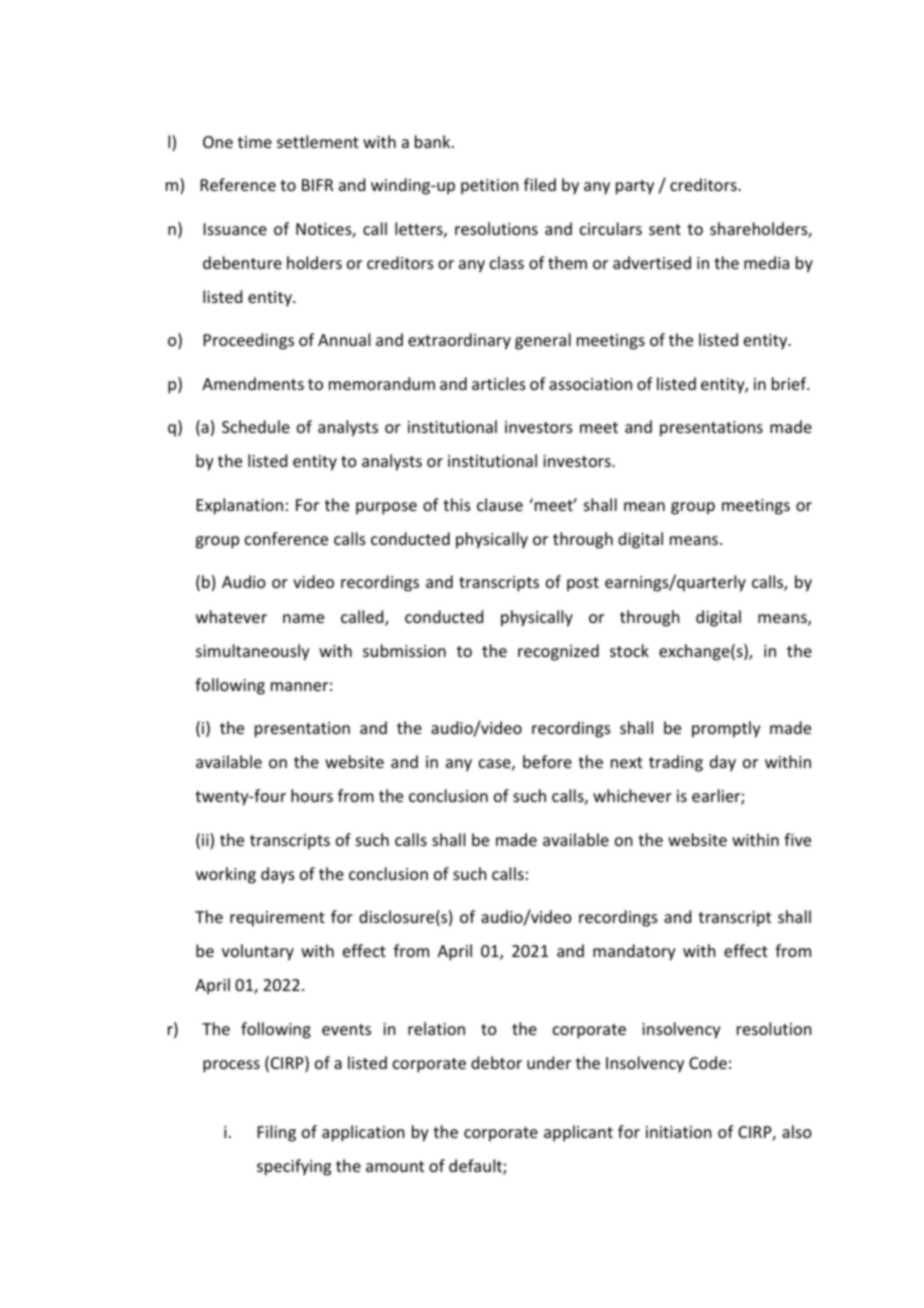 The image size is (924, 1308). What do you see at coordinates (635, 187) in the page?
I see `party` at bounding box center [635, 187].
